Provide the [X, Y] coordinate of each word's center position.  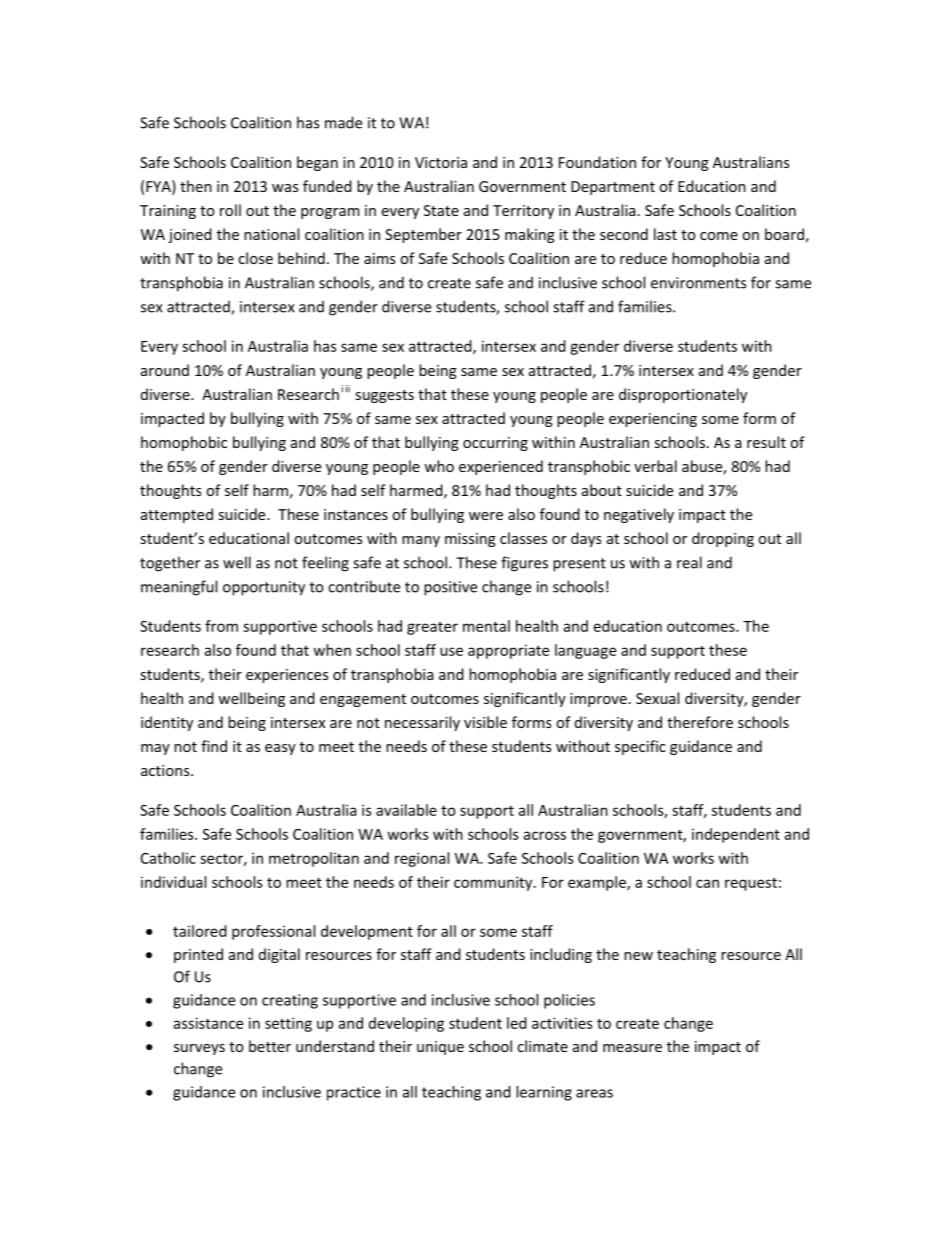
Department [613, 188]
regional [422, 859]
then [196, 186]
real [689, 562]
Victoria [441, 162]
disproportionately [683, 395]
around [165, 370]
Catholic [168, 858]
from [221, 626]
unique [440, 1048]
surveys [199, 1049]
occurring [495, 444]
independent [736, 835]
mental [486, 626]
